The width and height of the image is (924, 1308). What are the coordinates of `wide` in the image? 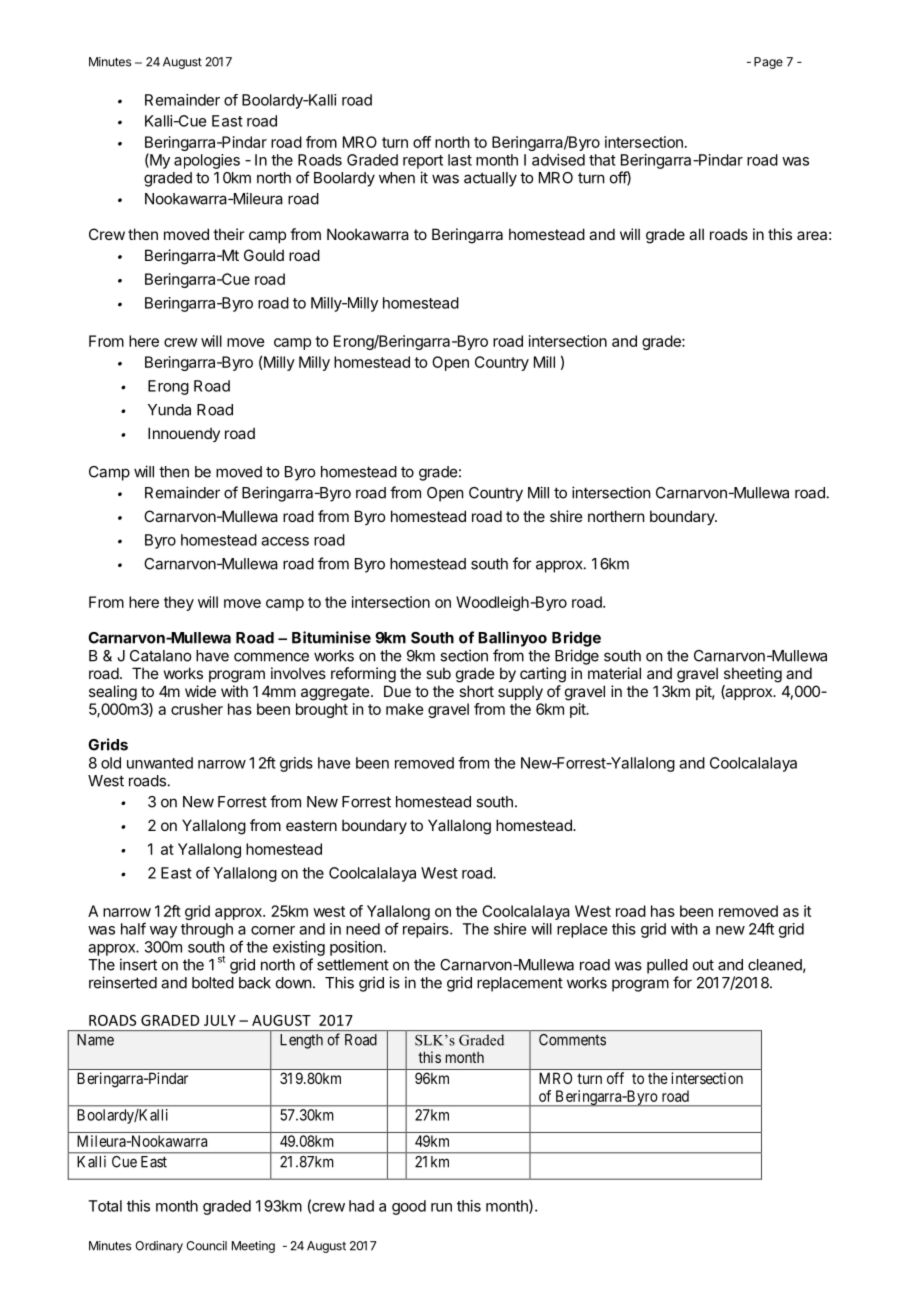 It's located at (200, 691).
